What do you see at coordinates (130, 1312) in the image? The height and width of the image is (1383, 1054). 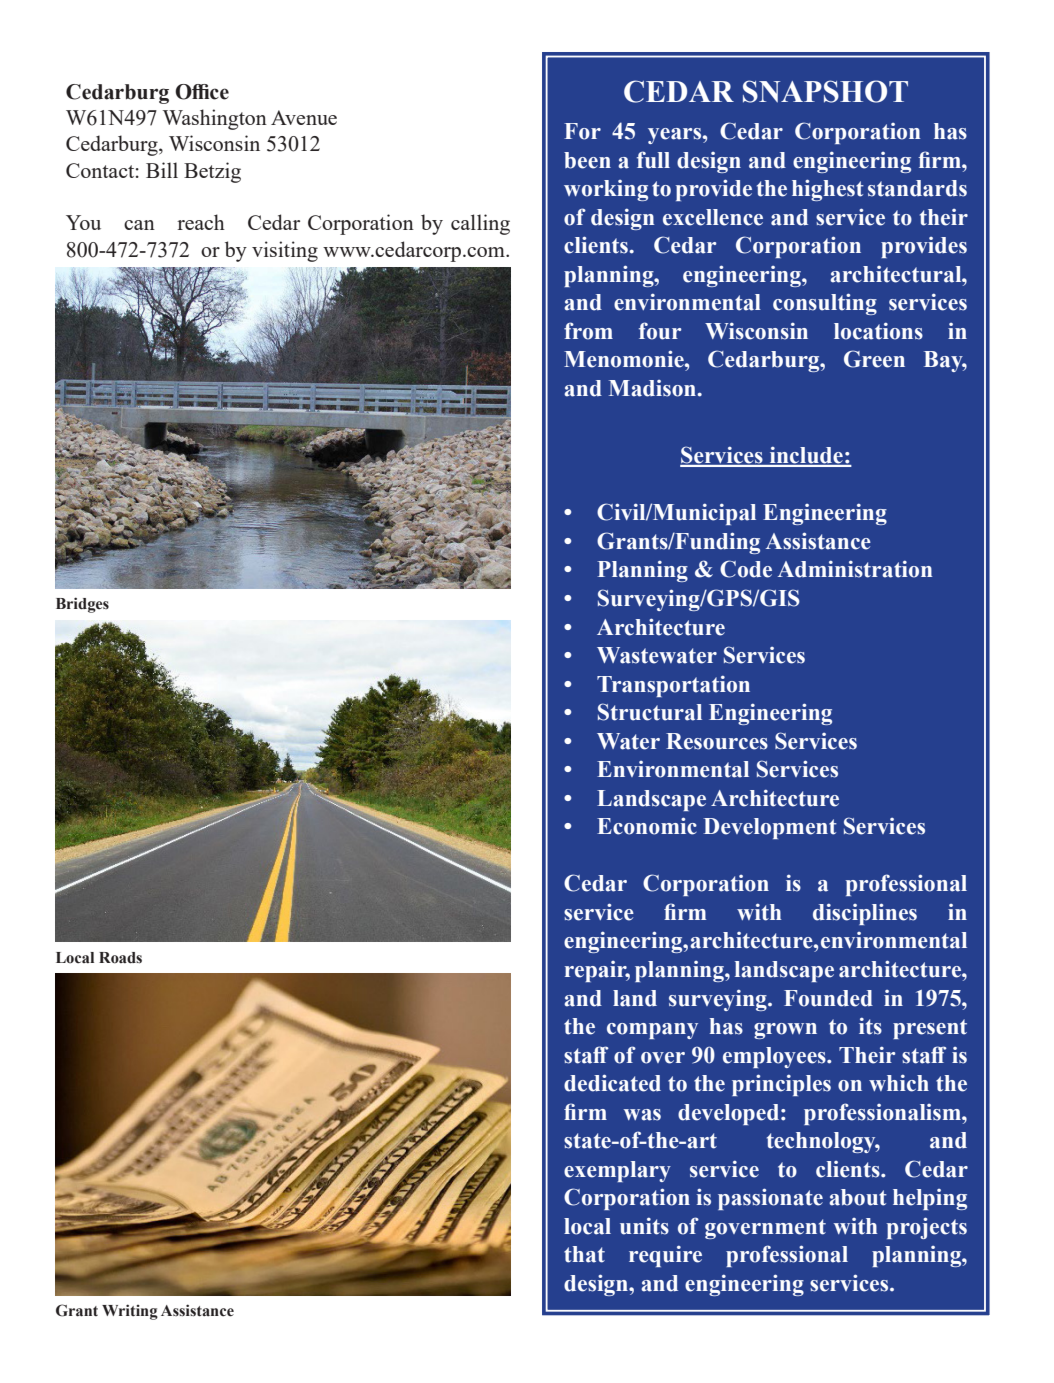 I see `Writing` at bounding box center [130, 1312].
